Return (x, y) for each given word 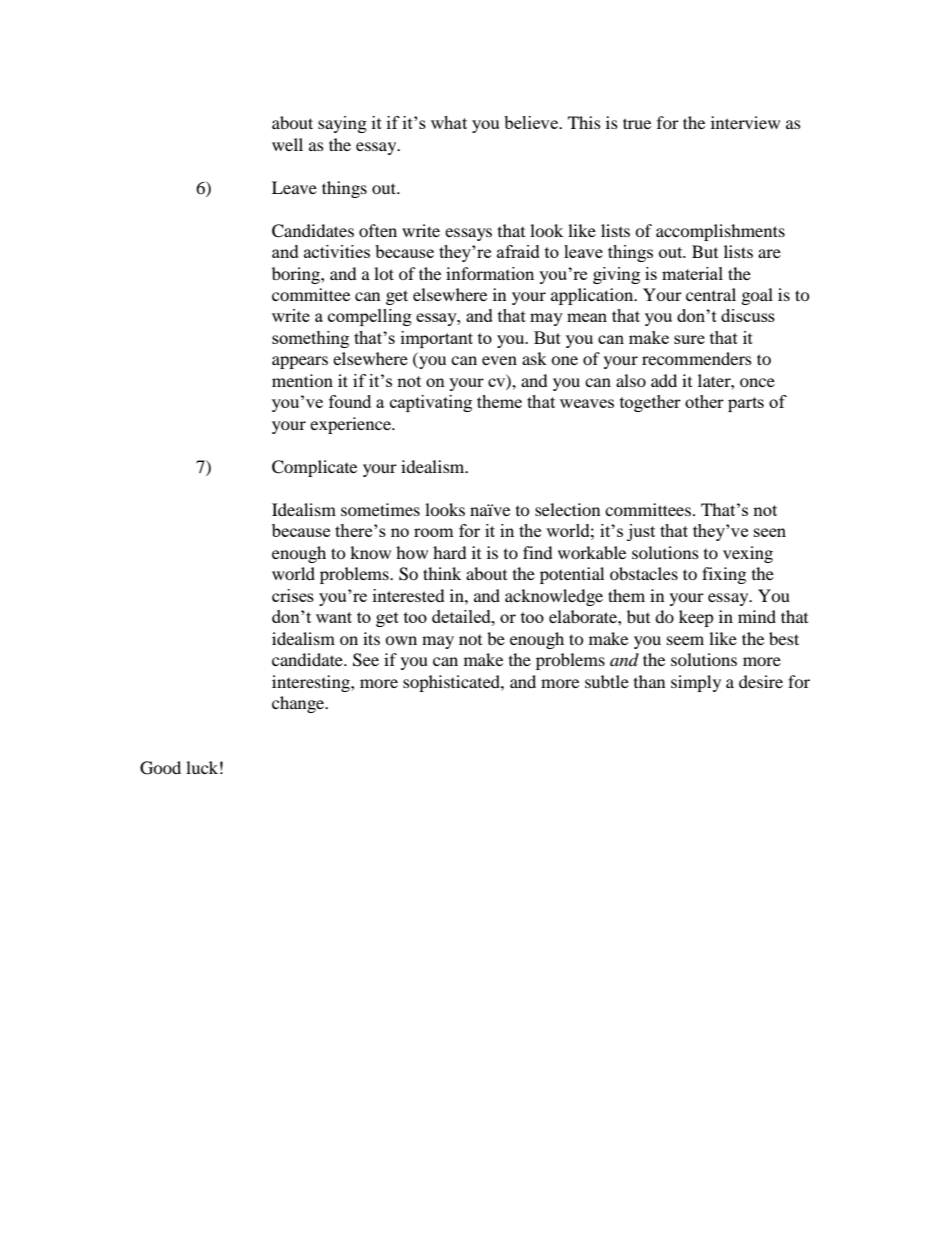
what (449, 122)
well (287, 144)
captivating (431, 403)
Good (160, 768)
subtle (607, 681)
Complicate (314, 468)
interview (745, 122)
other (704, 401)
